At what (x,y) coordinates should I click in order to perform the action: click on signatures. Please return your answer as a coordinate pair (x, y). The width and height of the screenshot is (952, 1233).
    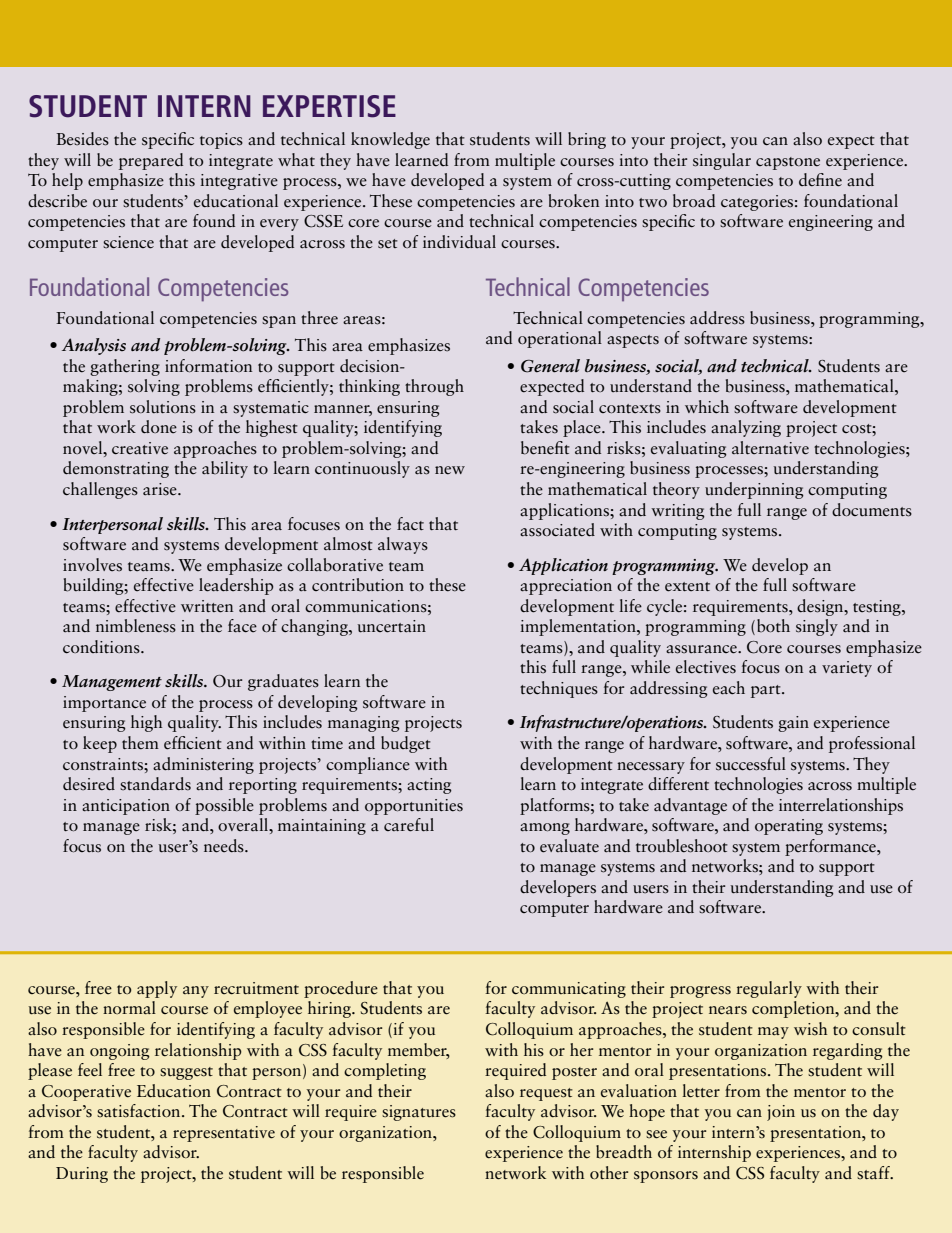
    Looking at the image, I should click on (419, 1113).
